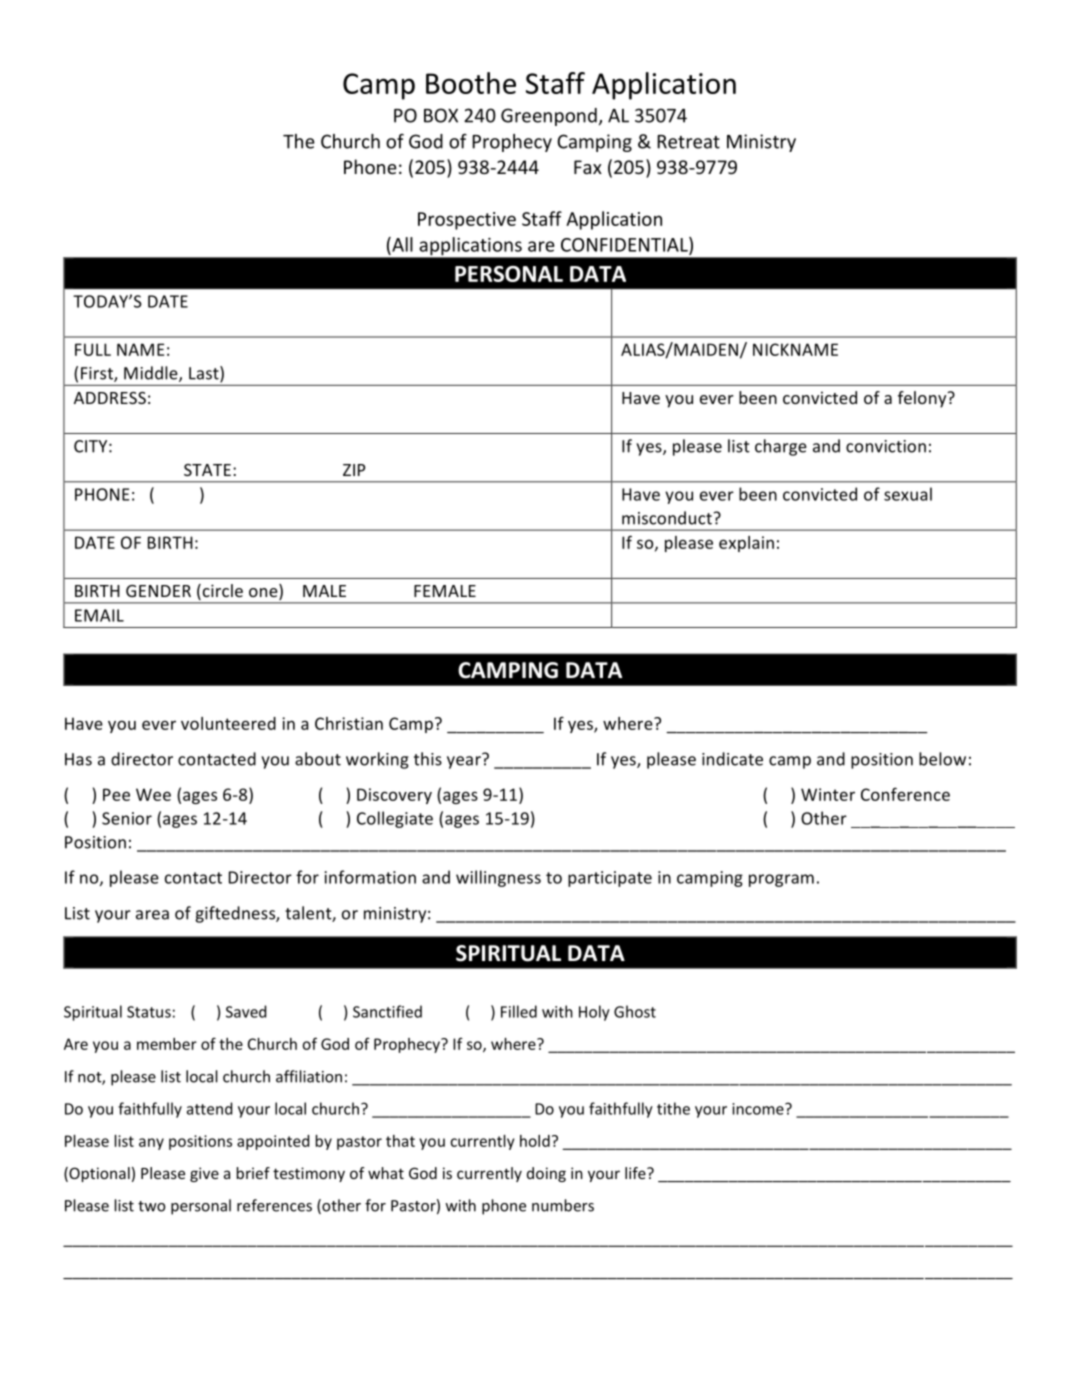 Image resolution: width=1080 pixels, height=1397 pixels. What do you see at coordinates (204, 1174) in the image?
I see `give` at bounding box center [204, 1174].
